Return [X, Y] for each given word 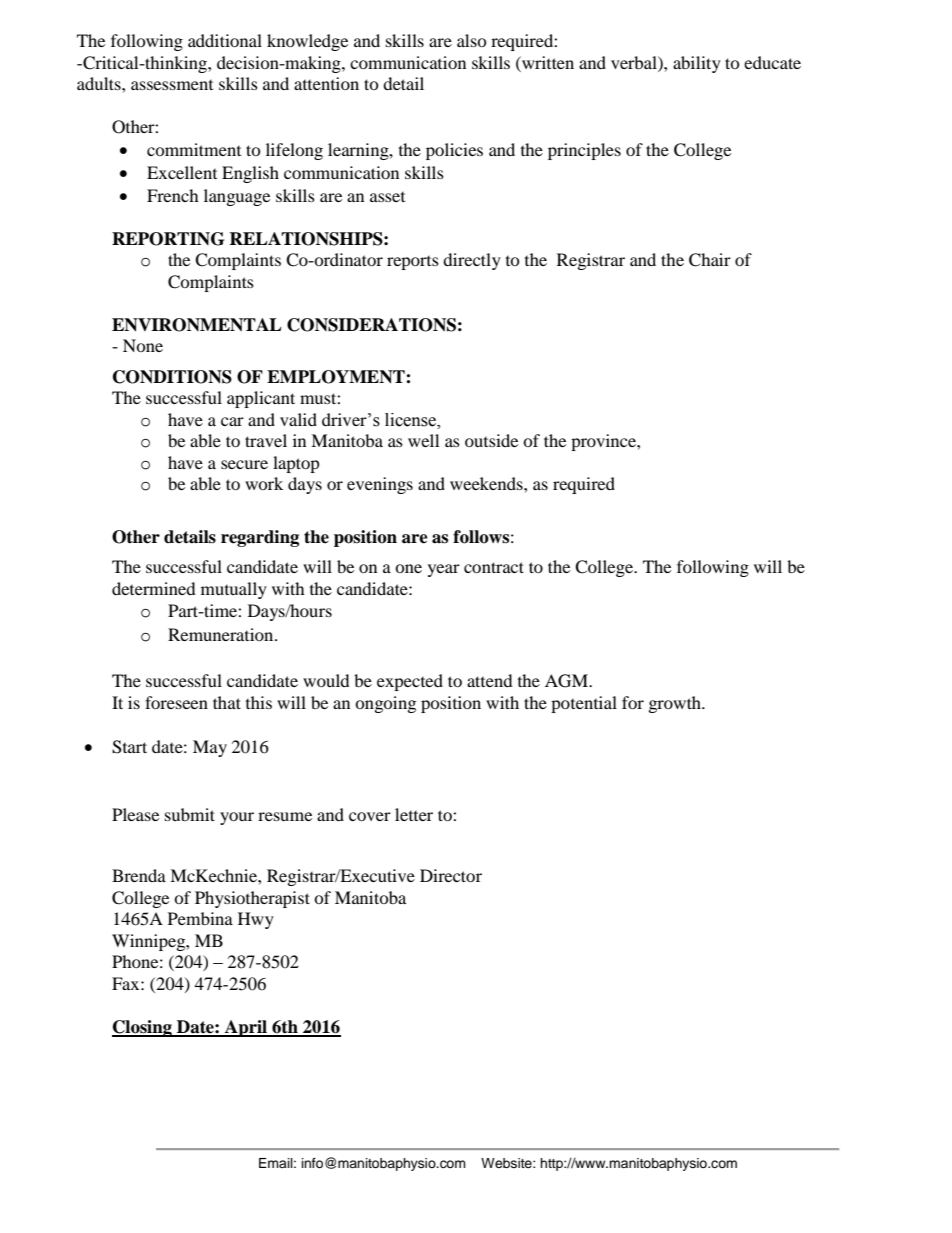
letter [414, 814]
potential [584, 704]
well [423, 440]
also [472, 40]
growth [676, 704]
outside [491, 440]
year [444, 570]
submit [190, 814]
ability [697, 64]
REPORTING [168, 239]
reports [413, 263]
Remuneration [222, 634]
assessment [172, 85]
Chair [710, 260]
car [232, 421]
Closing [143, 1028]
